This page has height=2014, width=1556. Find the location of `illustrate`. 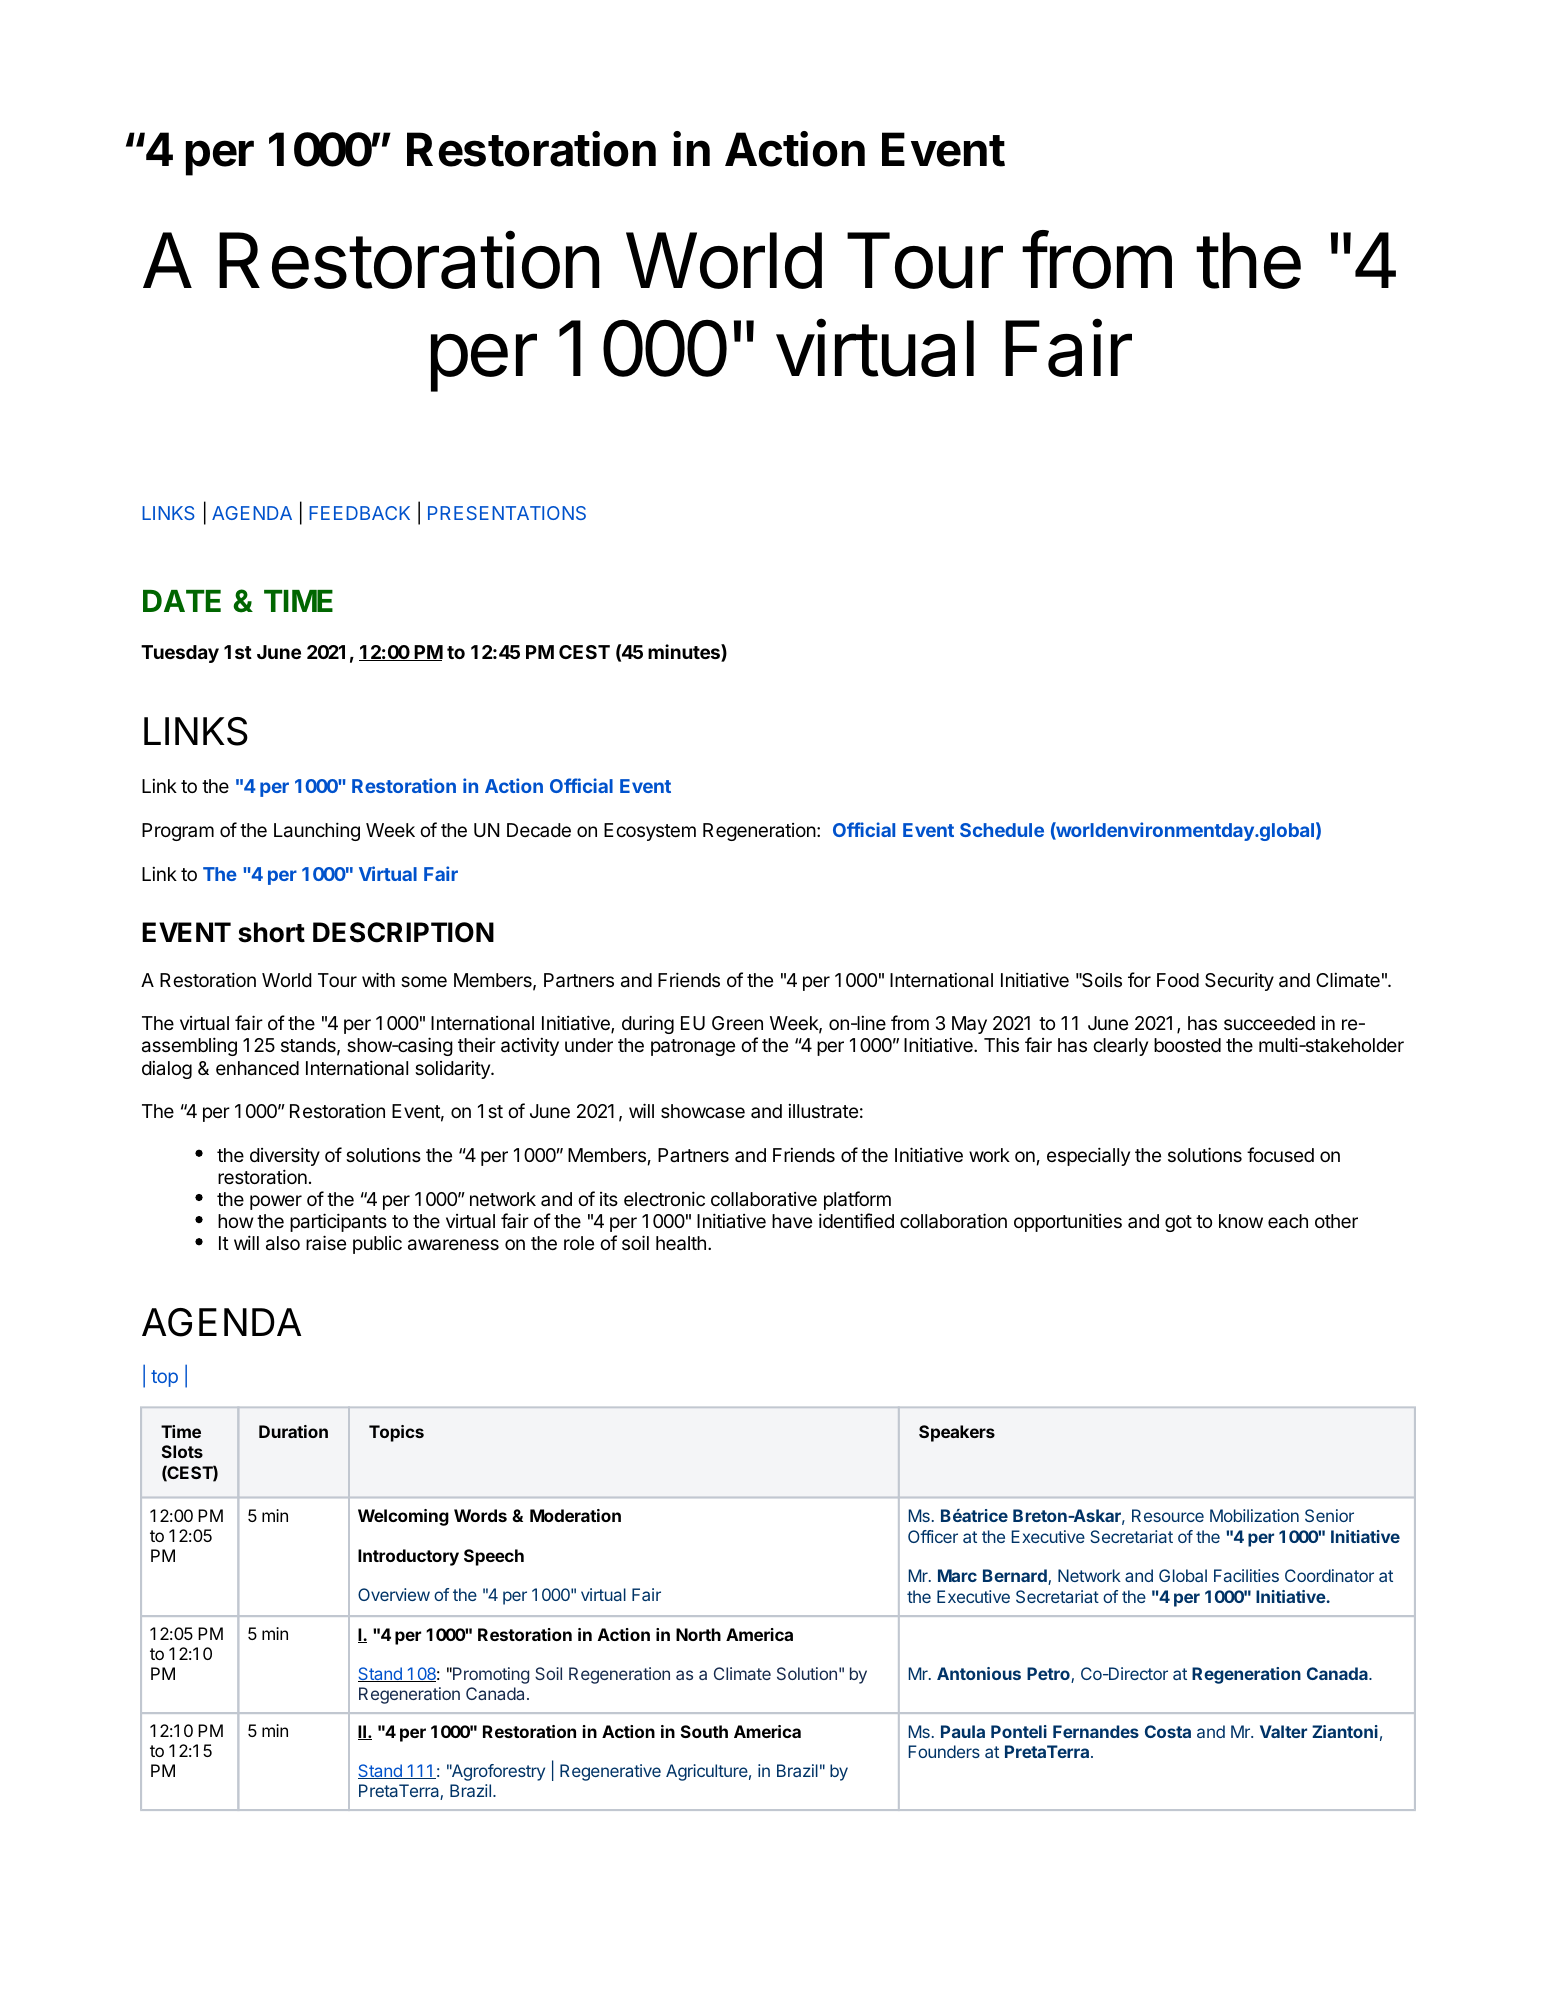

illustrate is located at coordinates (823, 1111).
